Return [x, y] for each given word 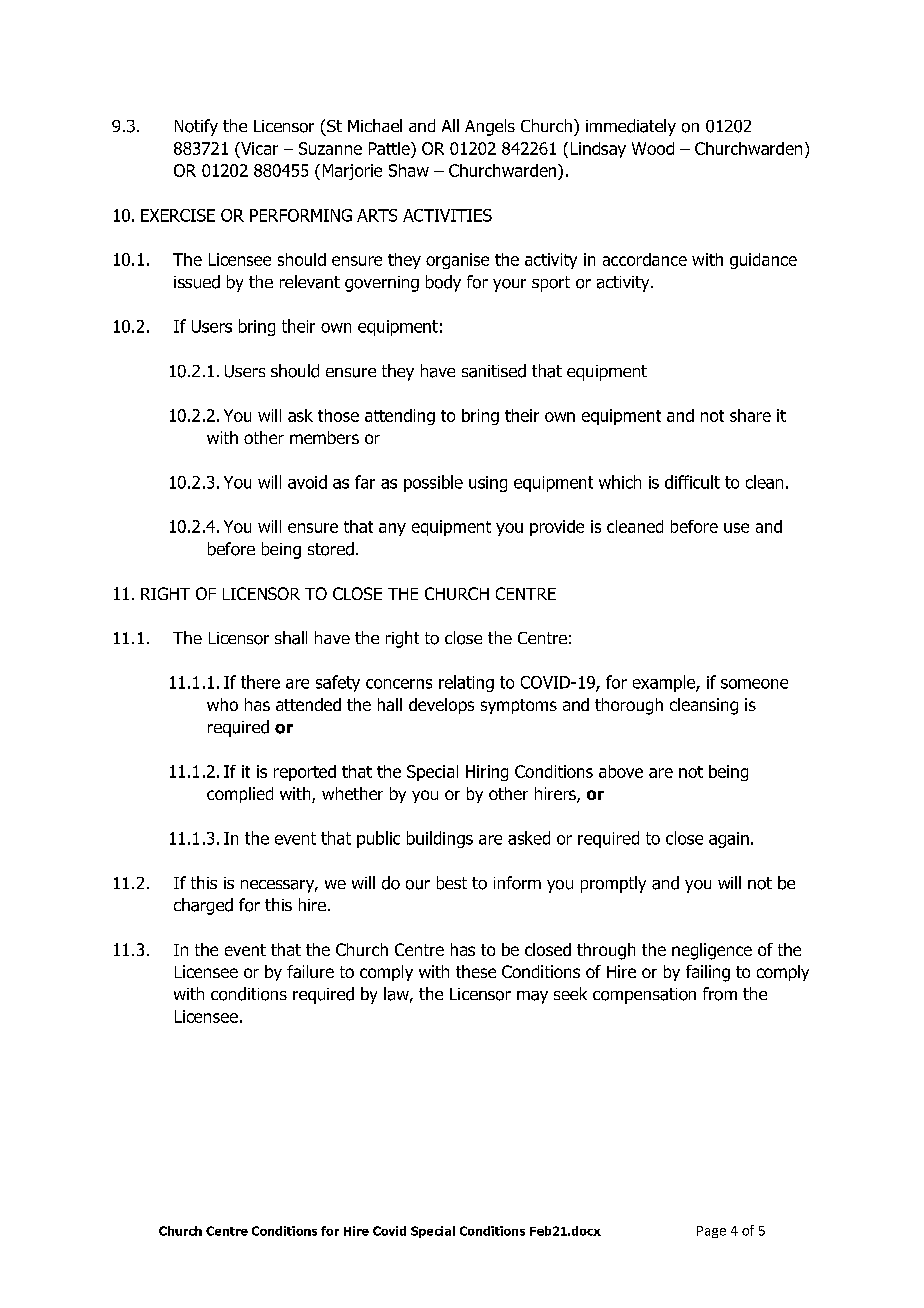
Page [711, 1232]
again [729, 840]
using [488, 484]
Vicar [258, 148]
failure [310, 971]
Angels [490, 127]
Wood [653, 148]
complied [240, 795]
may [532, 997]
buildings [440, 839]
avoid [307, 482]
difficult [692, 482]
